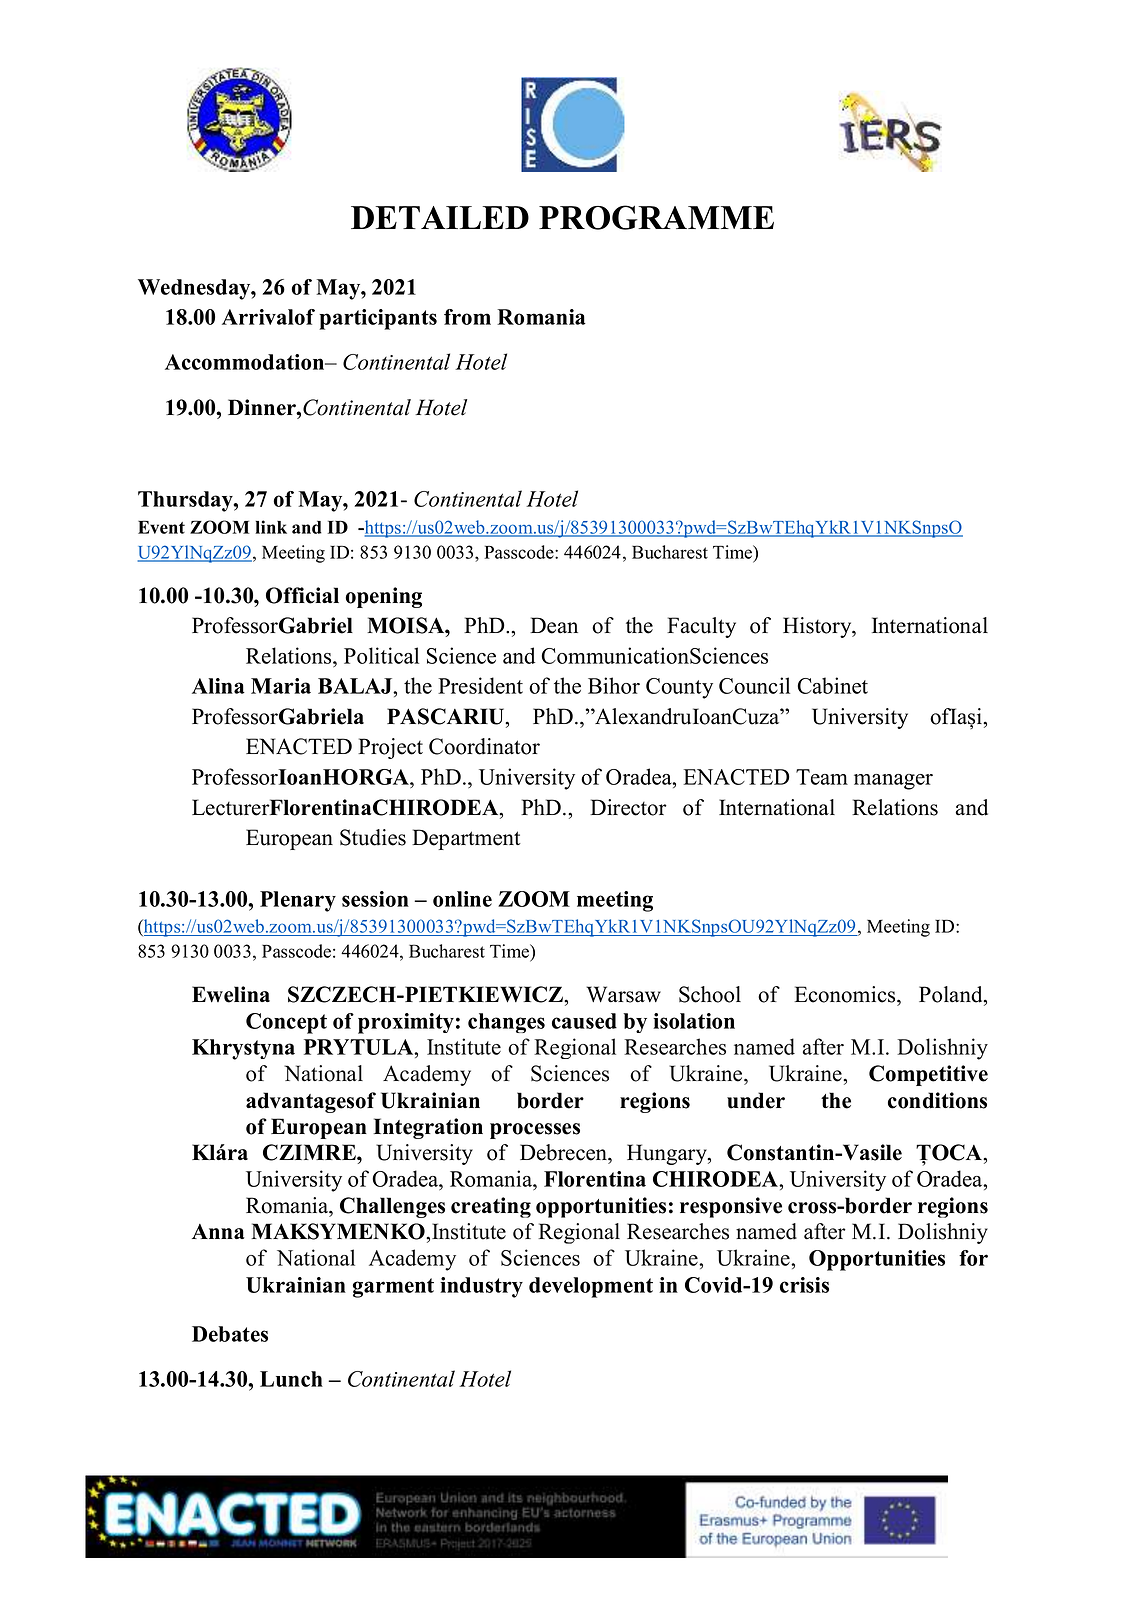 The height and width of the document is (1608, 1137). What do you see at coordinates (230, 1334) in the document?
I see `Debates` at bounding box center [230, 1334].
